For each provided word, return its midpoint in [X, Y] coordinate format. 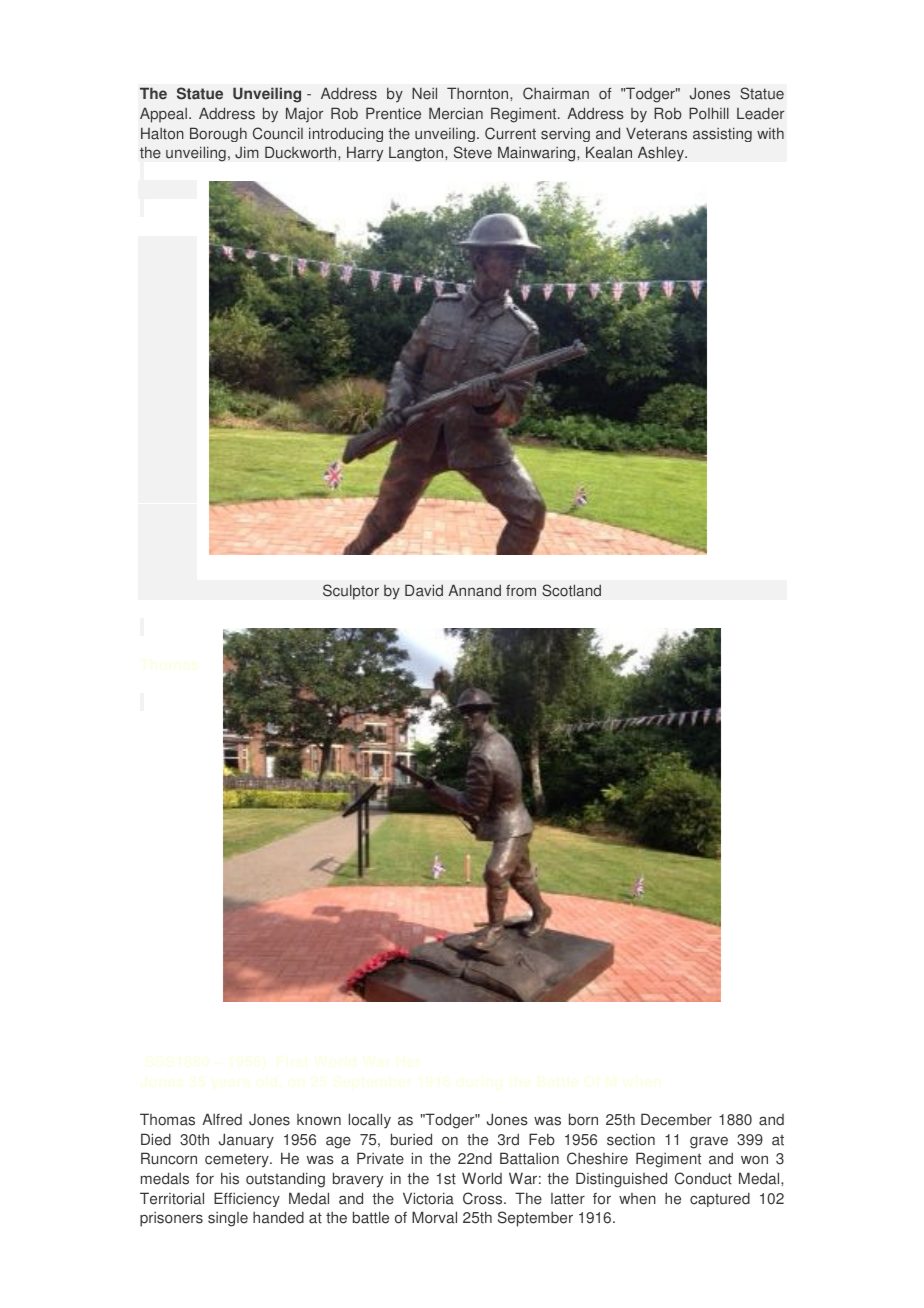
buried [411, 1139]
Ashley [662, 154]
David [424, 590]
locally [370, 1121]
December [676, 1119]
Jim [247, 152]
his [230, 1178]
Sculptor [351, 592]
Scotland [571, 590]
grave [709, 1142]
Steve [473, 152]
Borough [218, 134]
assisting [722, 134]
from [521, 590]
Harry [365, 154]
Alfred [222, 1119]
